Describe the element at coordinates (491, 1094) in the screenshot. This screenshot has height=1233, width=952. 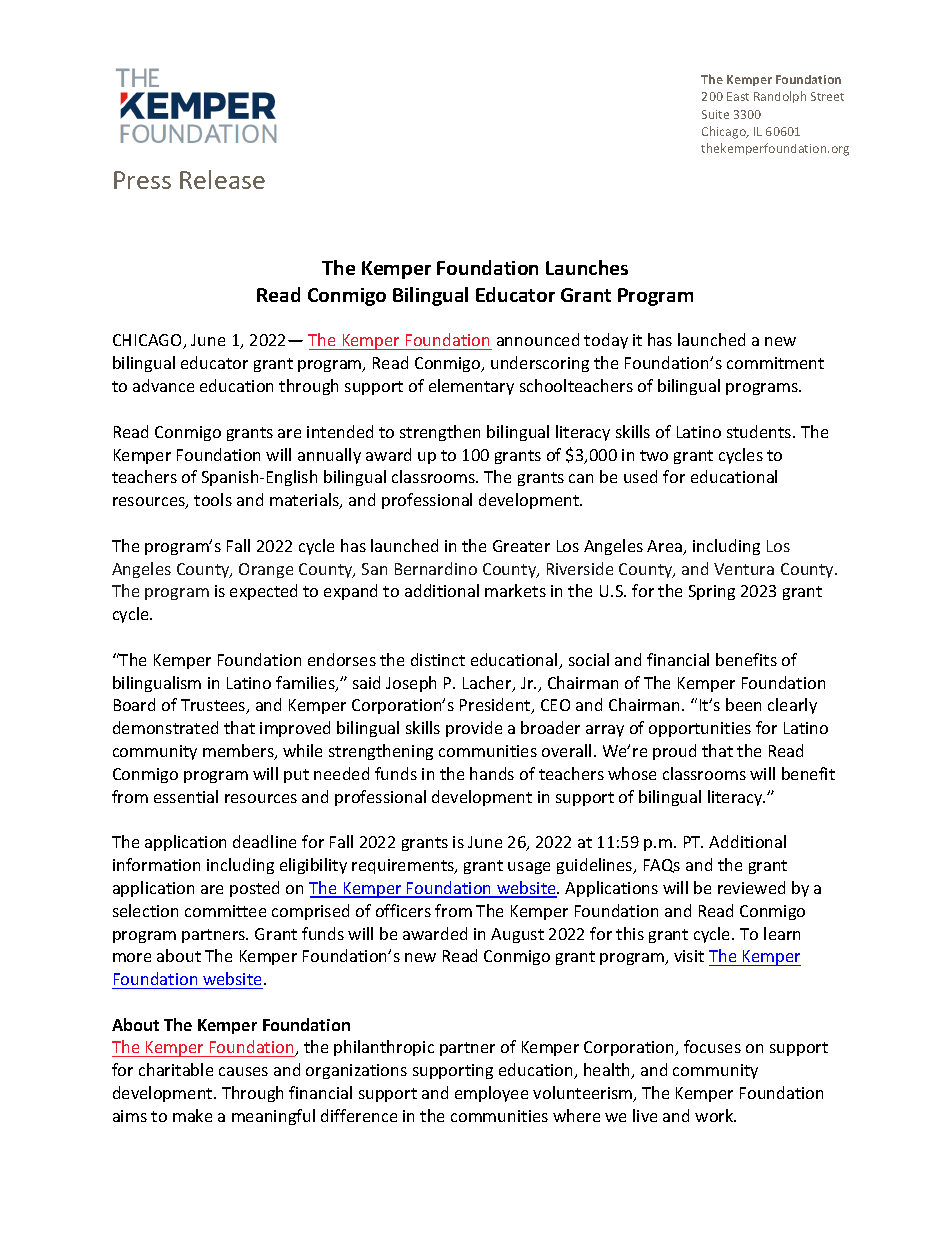
I see `employee` at that location.
